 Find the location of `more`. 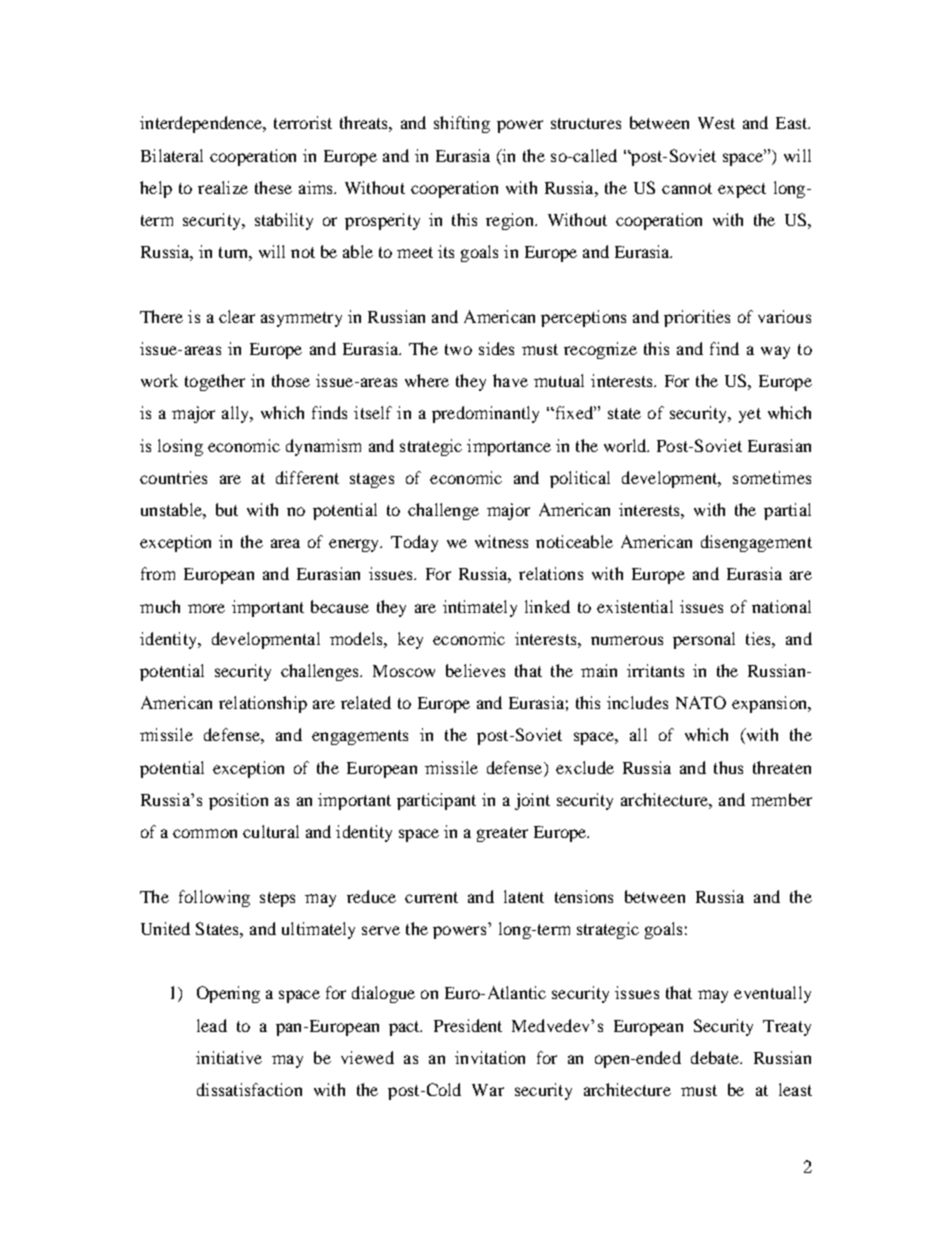

more is located at coordinates (206, 608).
